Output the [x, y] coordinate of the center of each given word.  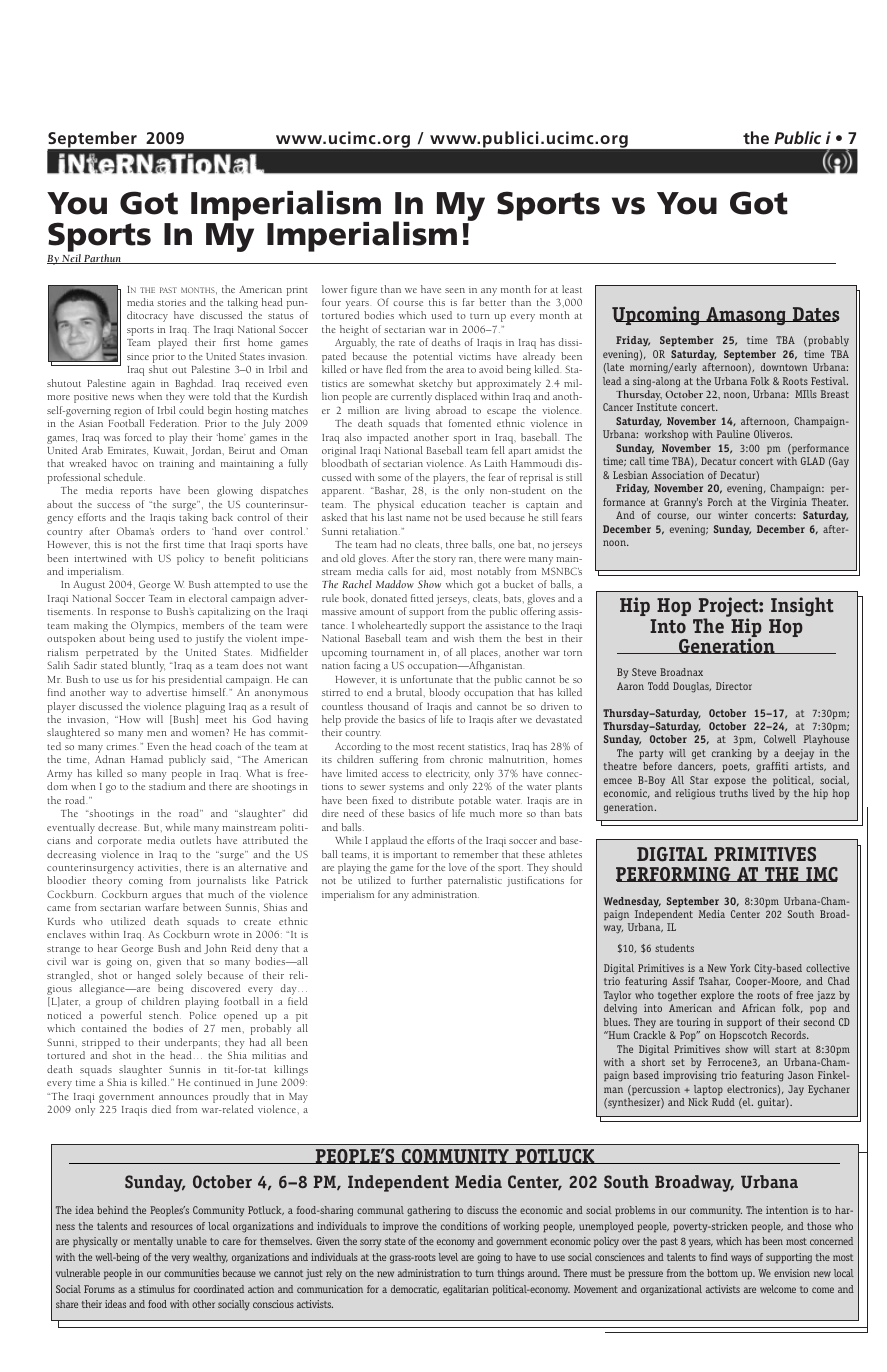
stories [171, 302]
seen [455, 290]
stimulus [157, 1289]
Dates [815, 314]
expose [730, 782]
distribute [433, 800]
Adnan [110, 759]
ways [741, 1259]
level [448, 1257]
